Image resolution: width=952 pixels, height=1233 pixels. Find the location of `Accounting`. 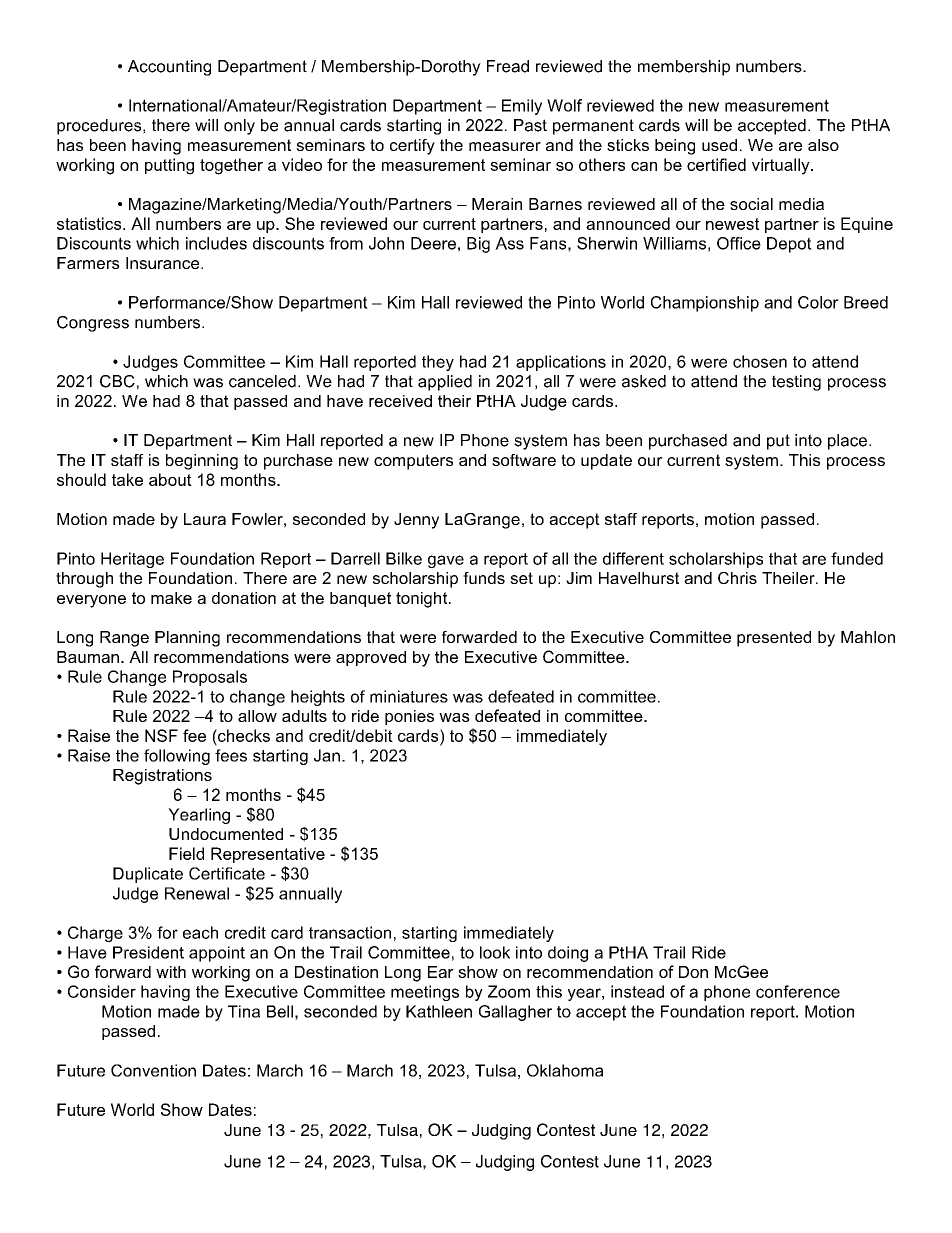

Accounting is located at coordinates (169, 68).
